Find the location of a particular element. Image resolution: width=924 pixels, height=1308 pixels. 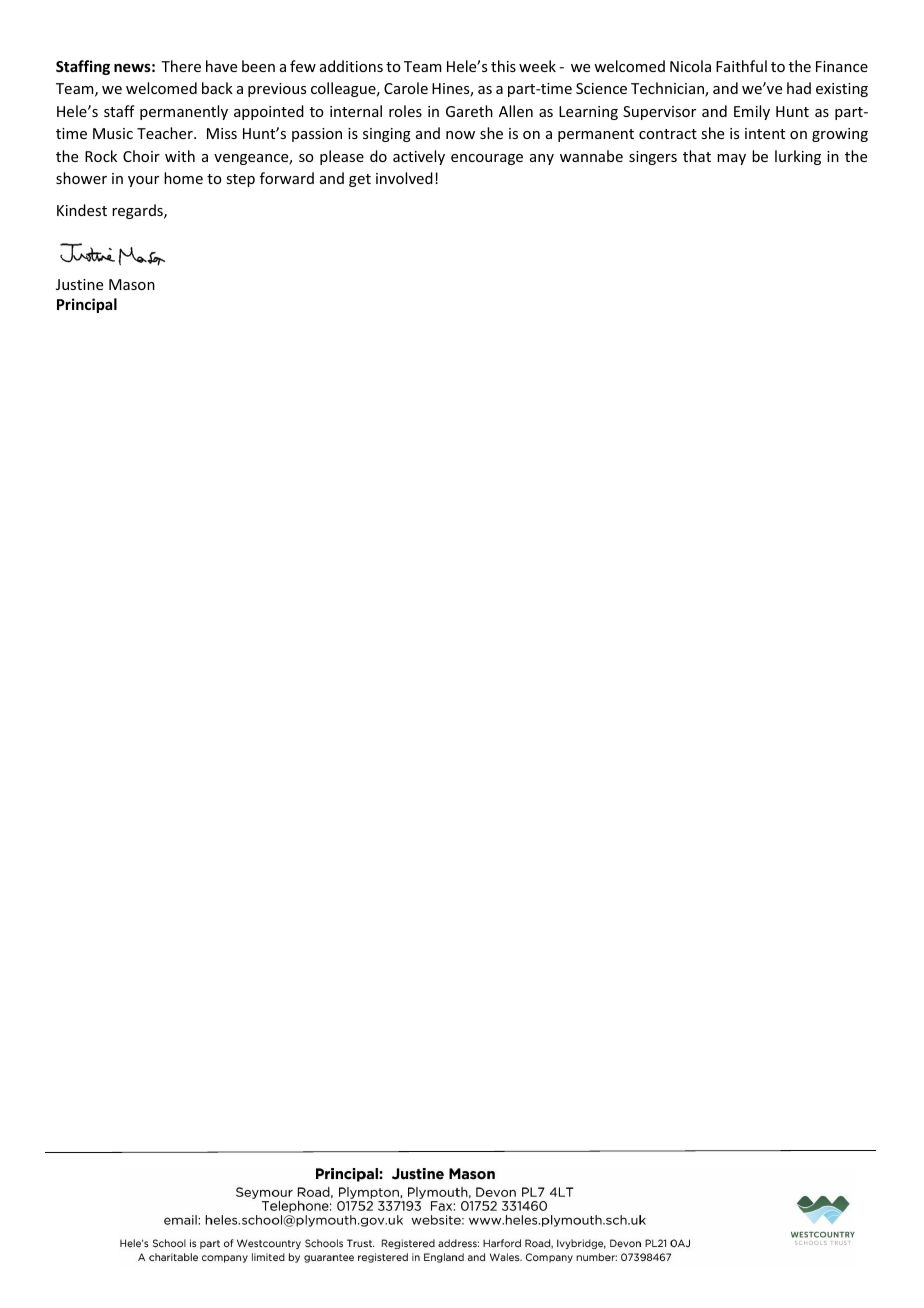

Mason is located at coordinates (132, 284).
